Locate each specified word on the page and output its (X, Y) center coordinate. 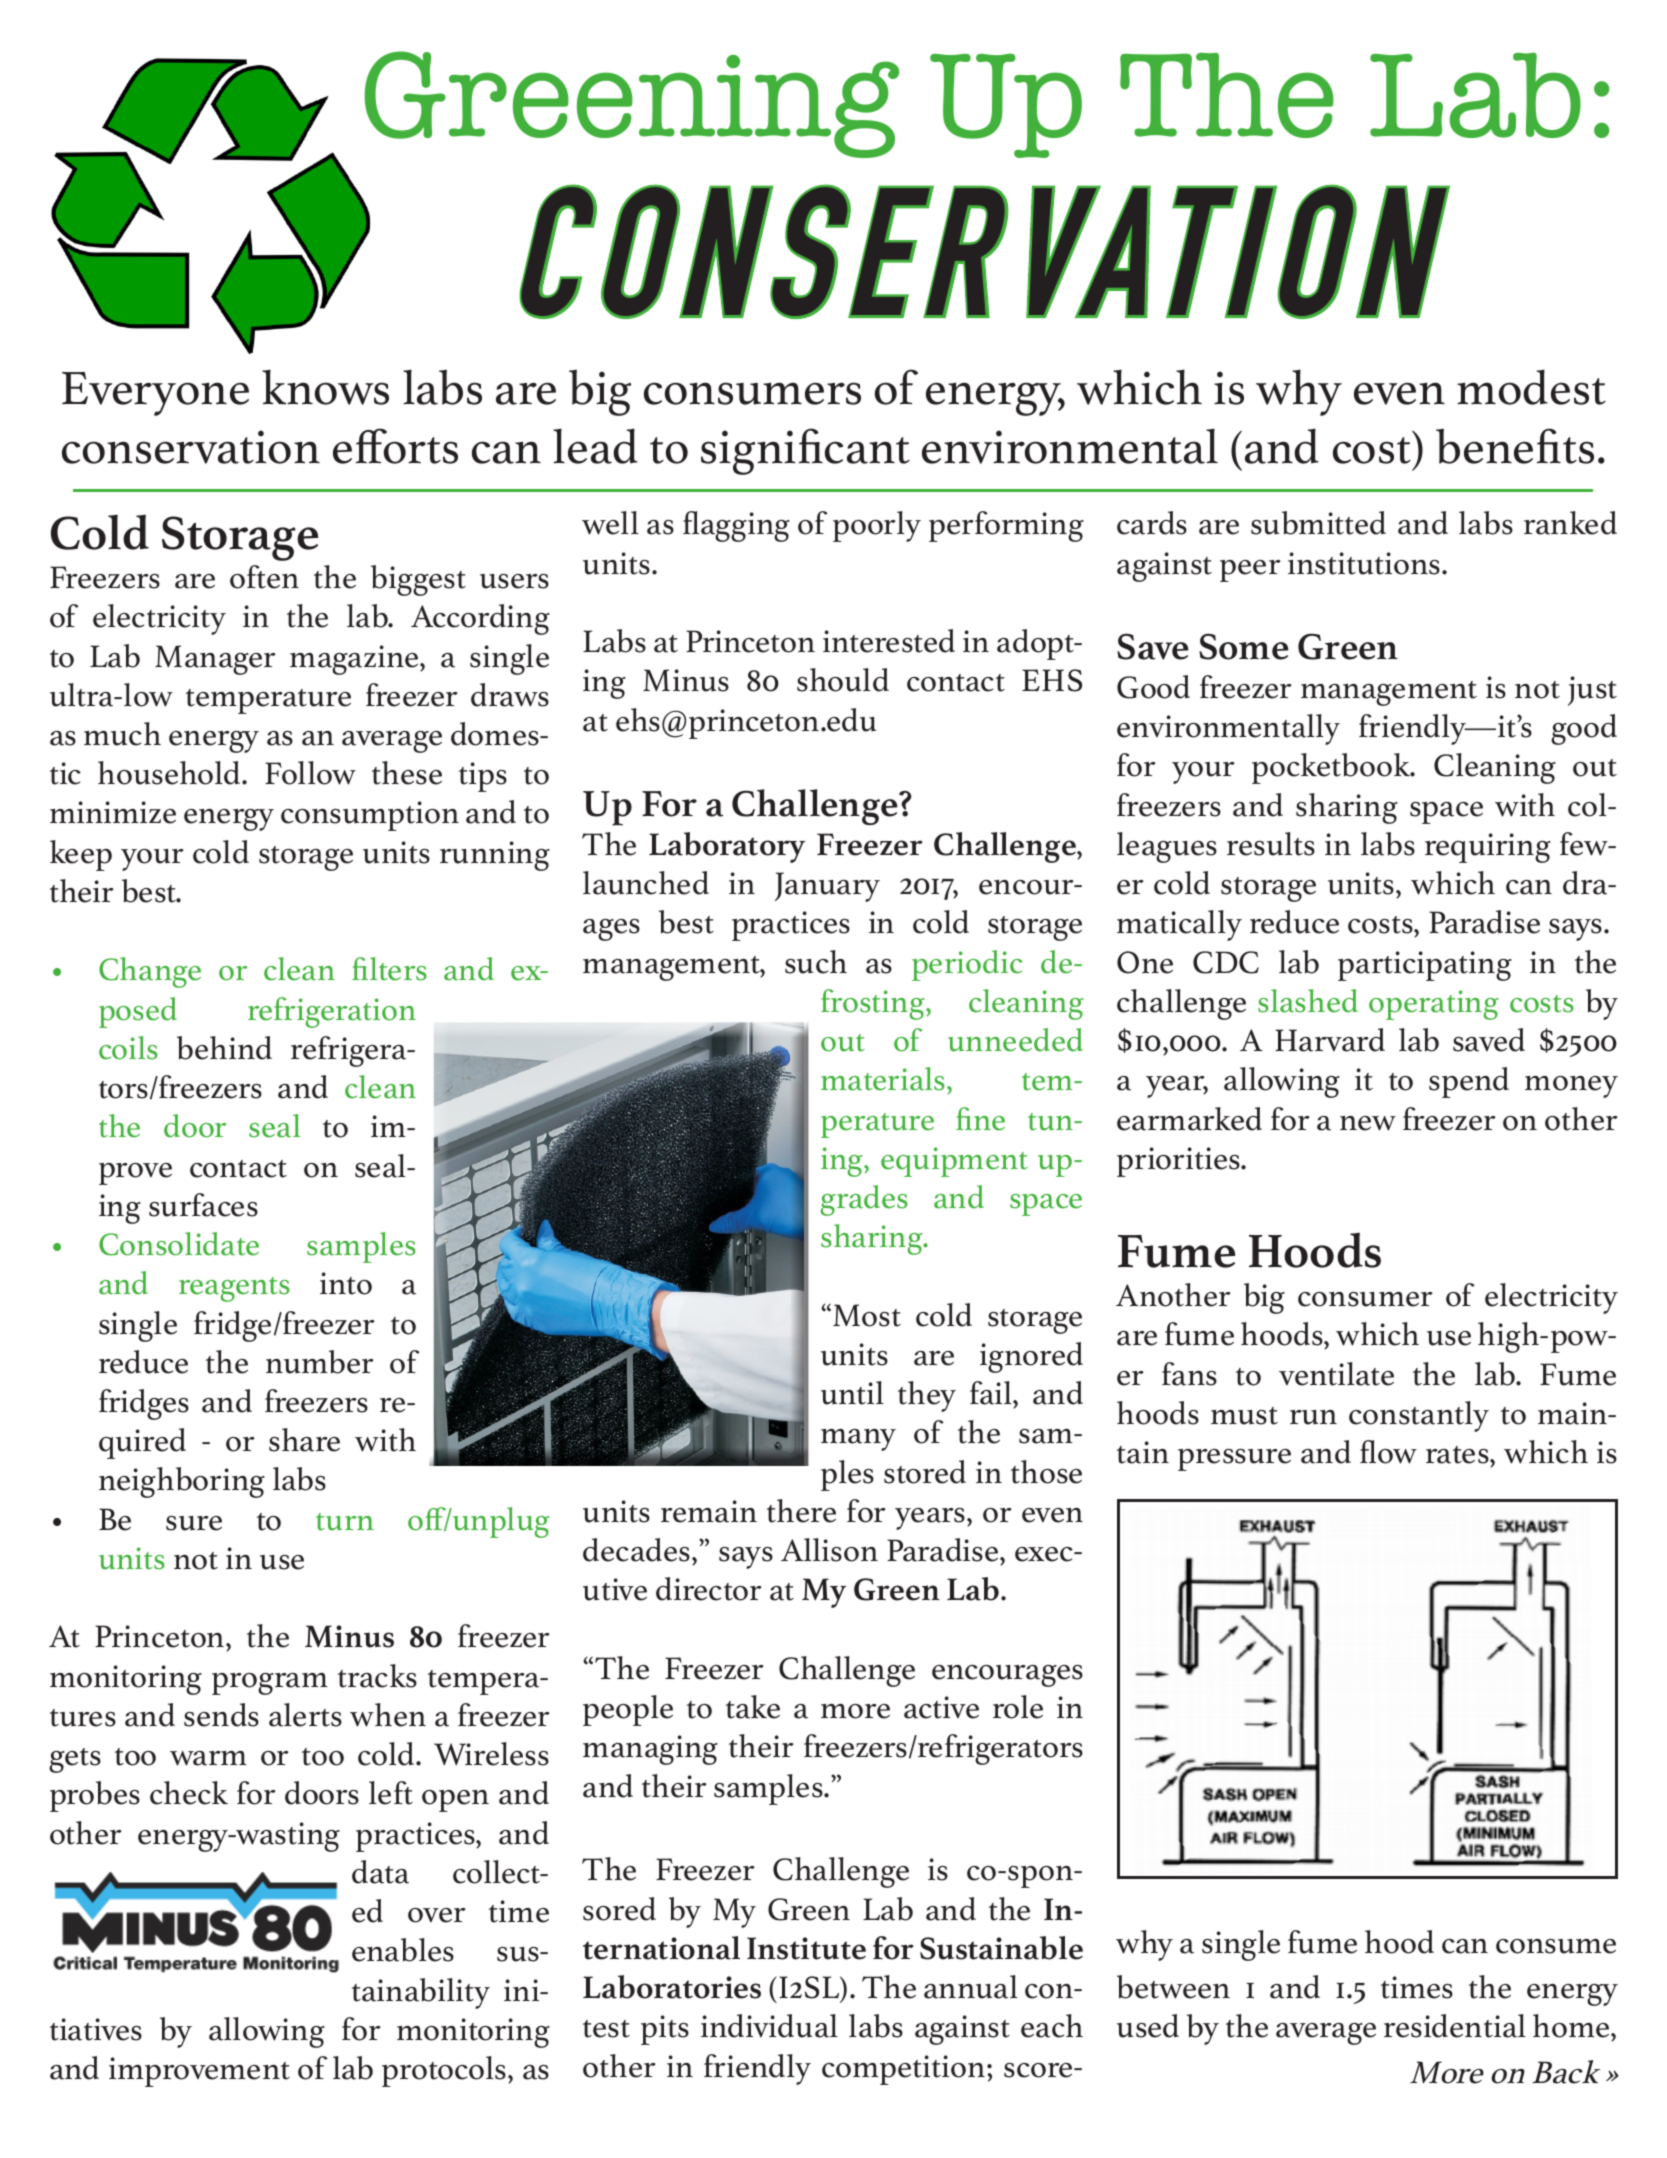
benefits (1515, 446)
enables (403, 1950)
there (801, 1511)
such (816, 962)
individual (769, 2026)
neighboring (182, 1482)
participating (1425, 966)
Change (150, 972)
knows (325, 387)
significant (805, 451)
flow (1388, 1452)
